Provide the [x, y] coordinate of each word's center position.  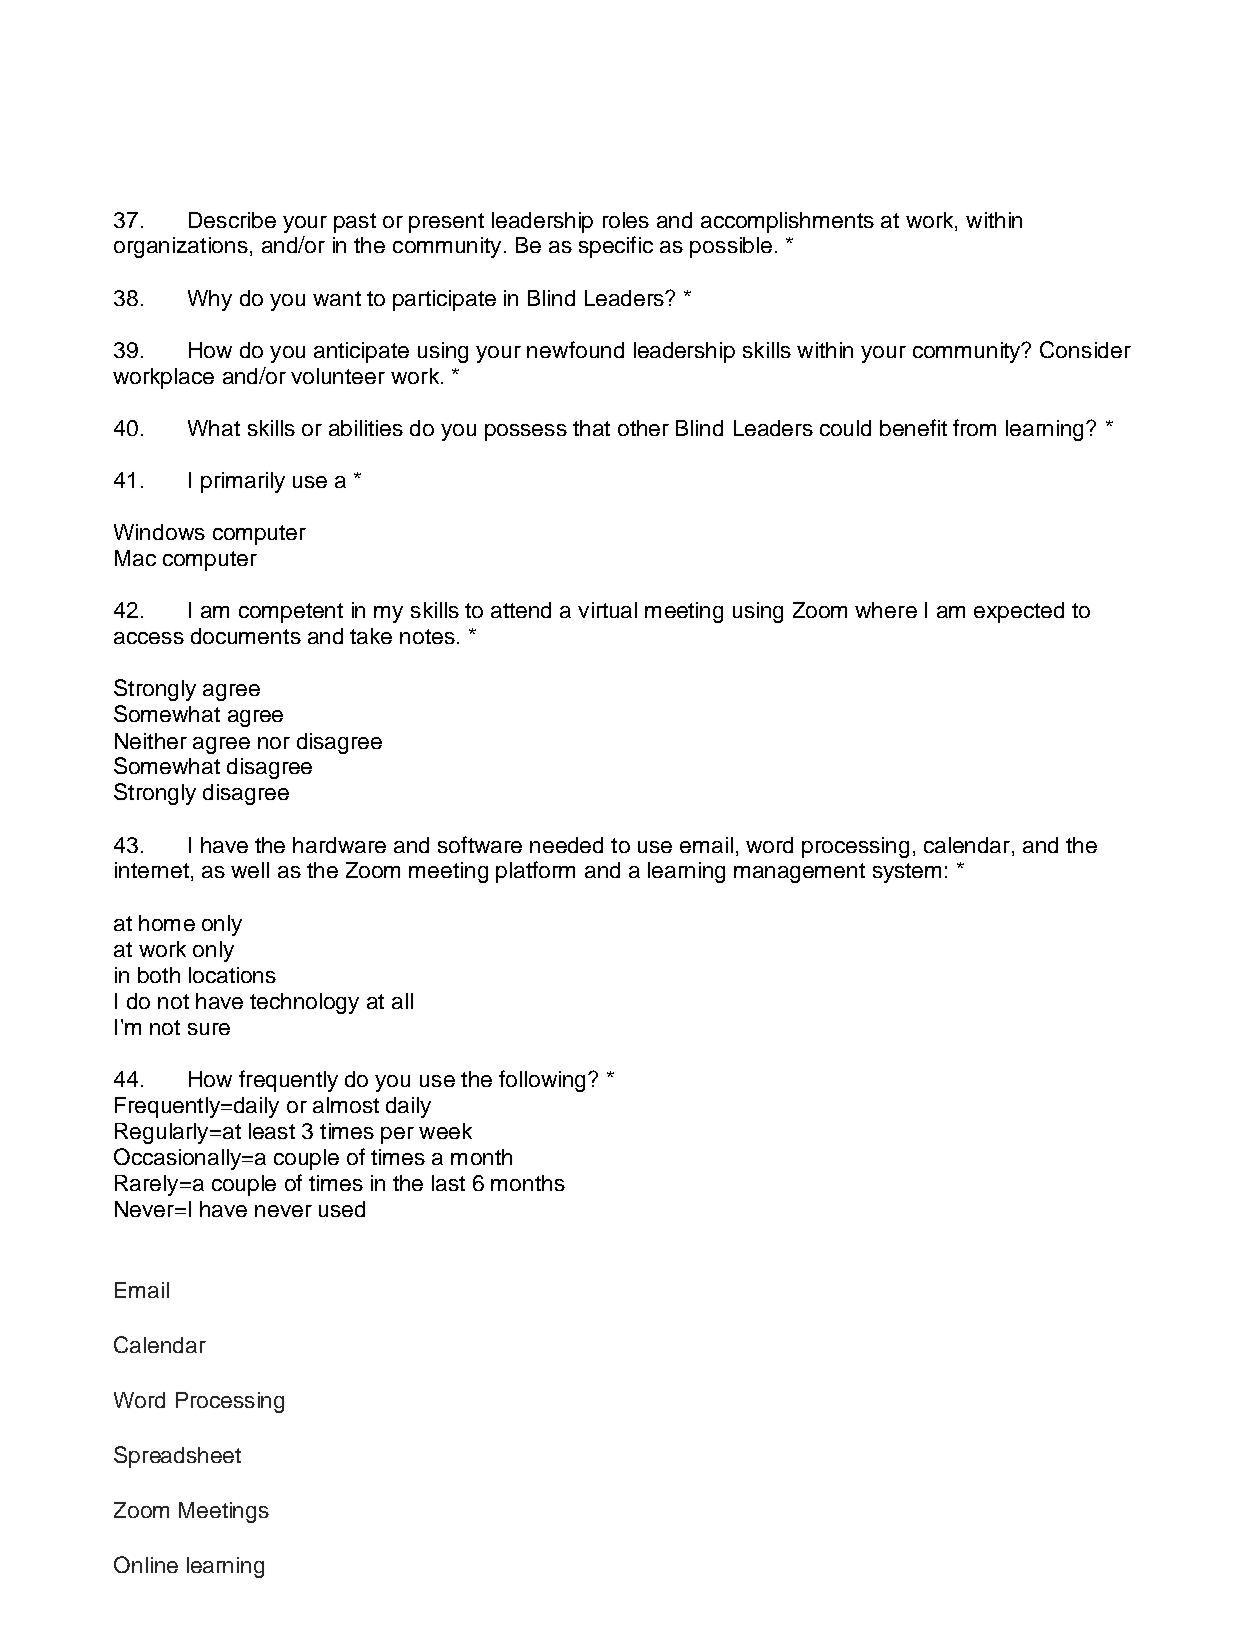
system [907, 873]
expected [1019, 612]
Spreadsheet [177, 1457]
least [272, 1131]
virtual [607, 610]
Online [146, 1564]
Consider [1085, 349]
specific [616, 247]
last [448, 1183]
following [542, 1081]
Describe [232, 220]
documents [246, 636]
